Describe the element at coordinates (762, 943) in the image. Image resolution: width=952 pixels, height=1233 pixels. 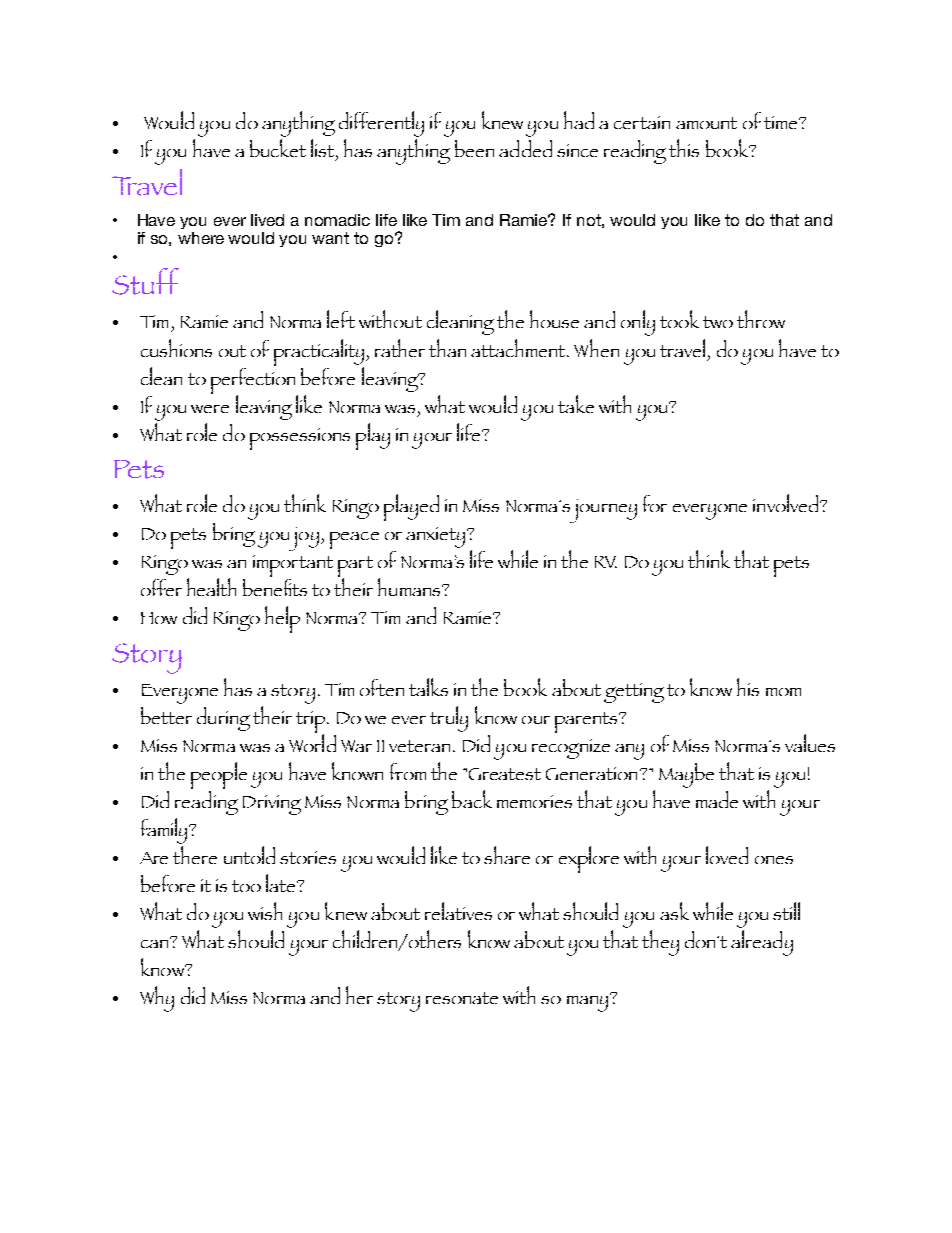
I see `already` at that location.
